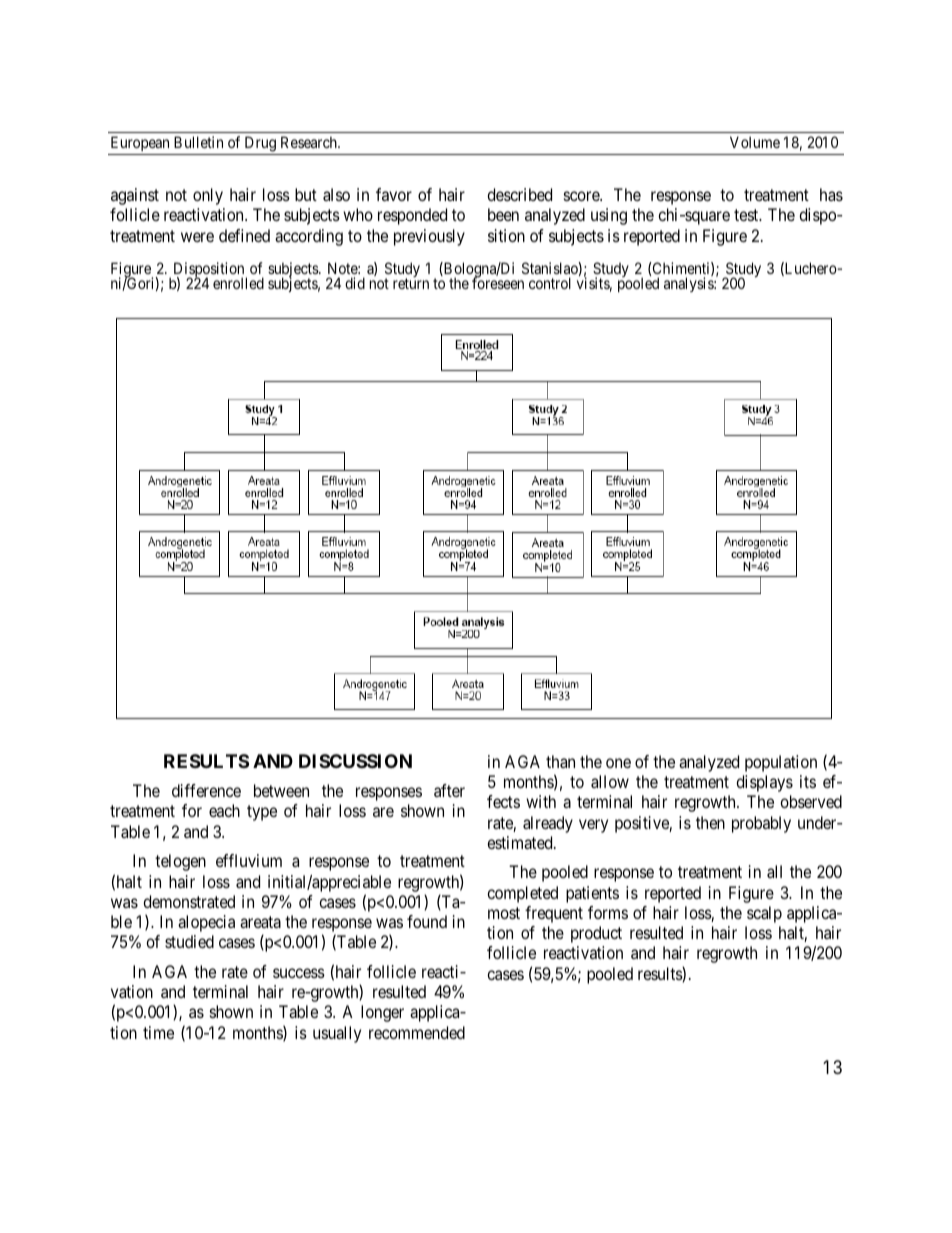 The image size is (952, 1233). What do you see at coordinates (206, 790) in the page?
I see `difference` at bounding box center [206, 790].
